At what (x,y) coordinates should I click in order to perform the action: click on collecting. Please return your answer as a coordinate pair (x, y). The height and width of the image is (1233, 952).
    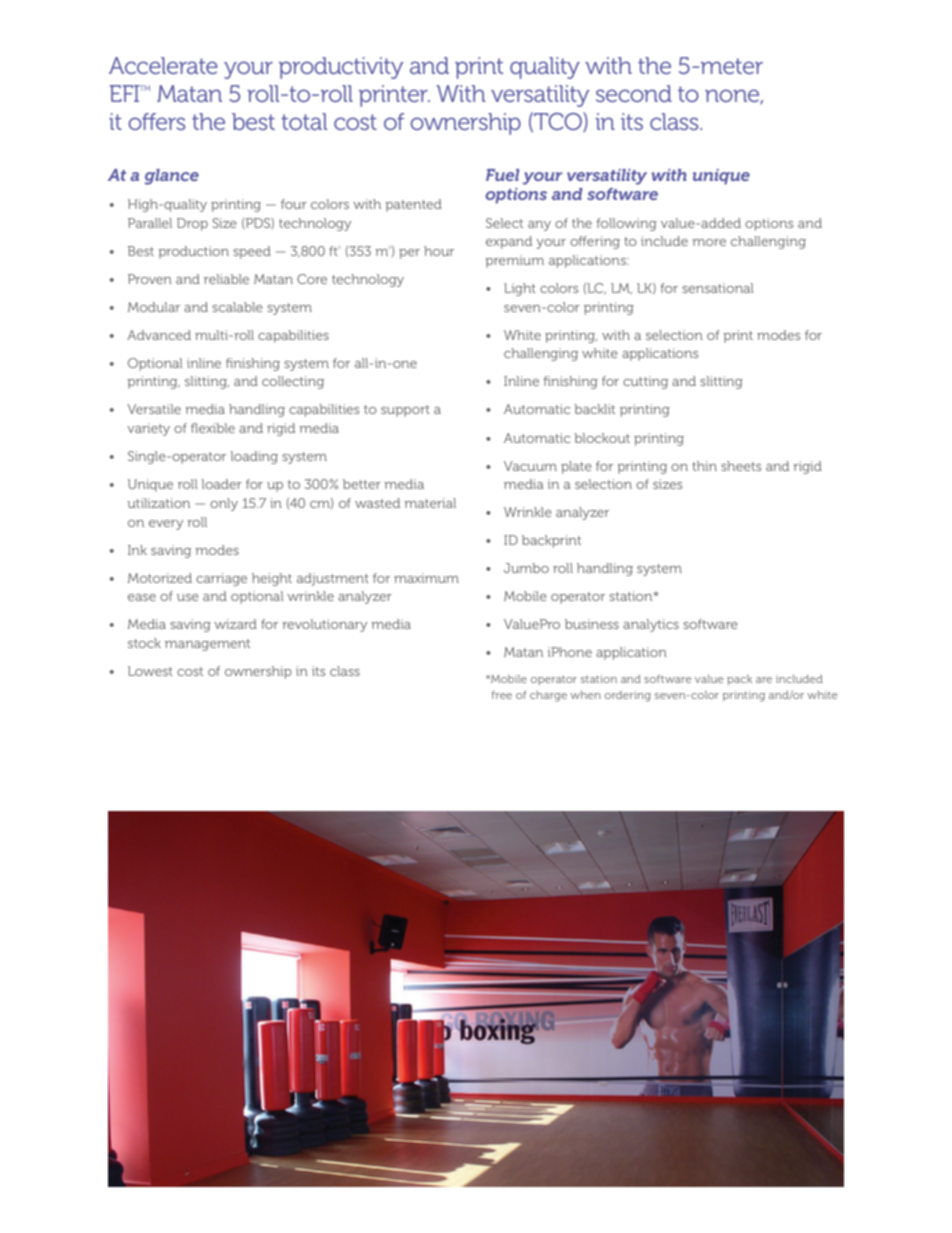
    Looking at the image, I should click on (293, 382).
